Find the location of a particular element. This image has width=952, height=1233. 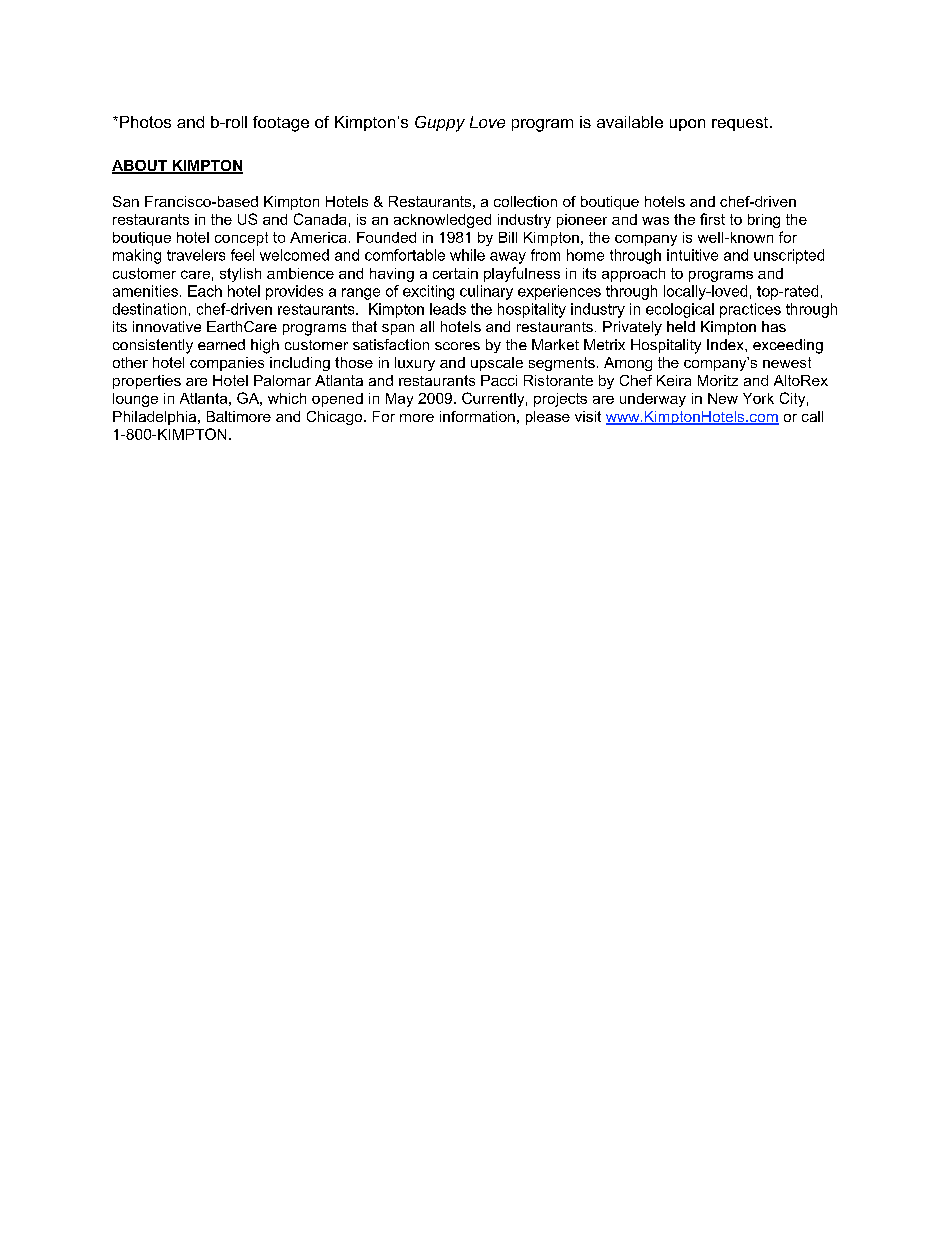

certain is located at coordinates (455, 273).
